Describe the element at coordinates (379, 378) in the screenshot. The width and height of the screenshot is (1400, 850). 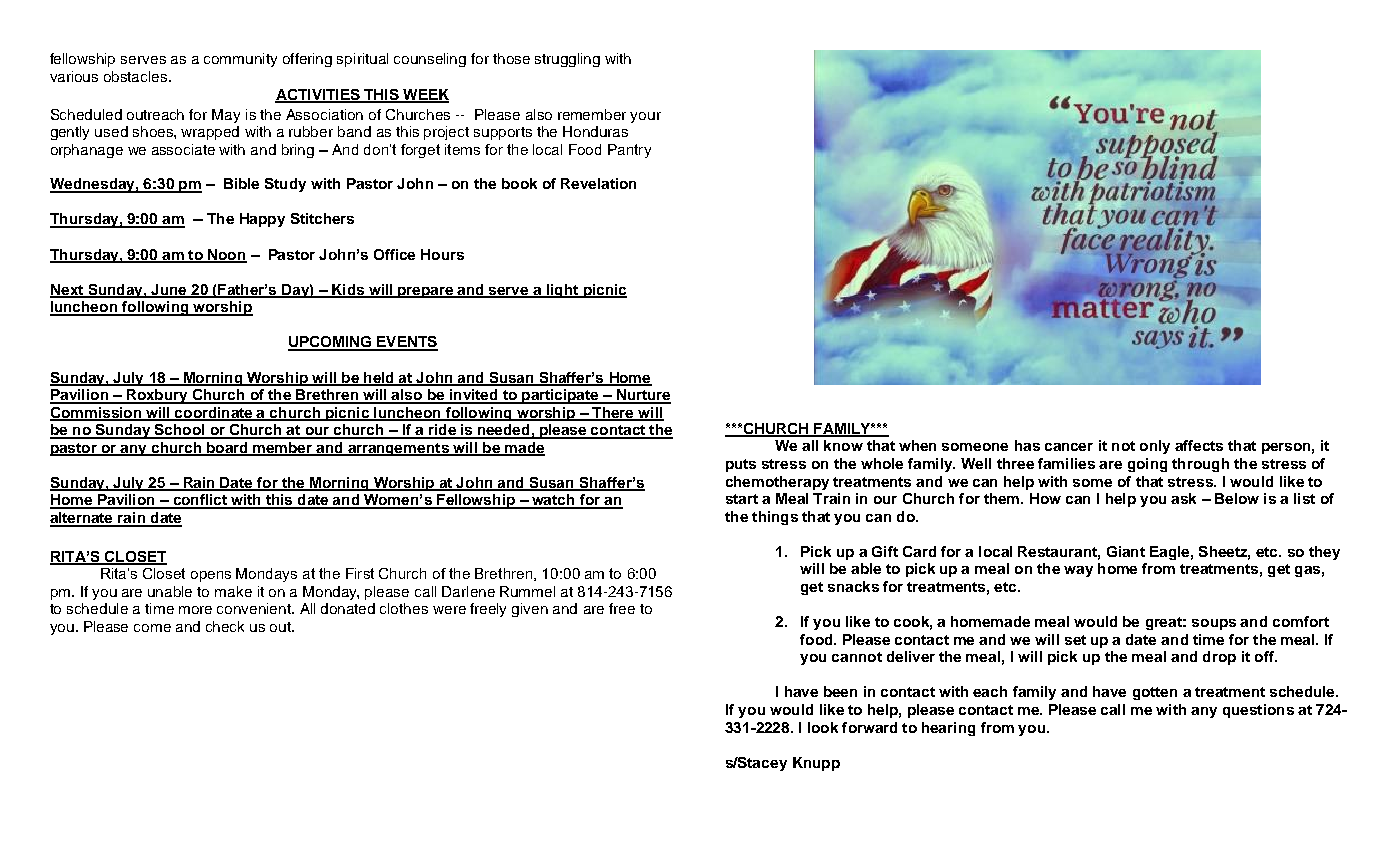
I see `held` at that location.
